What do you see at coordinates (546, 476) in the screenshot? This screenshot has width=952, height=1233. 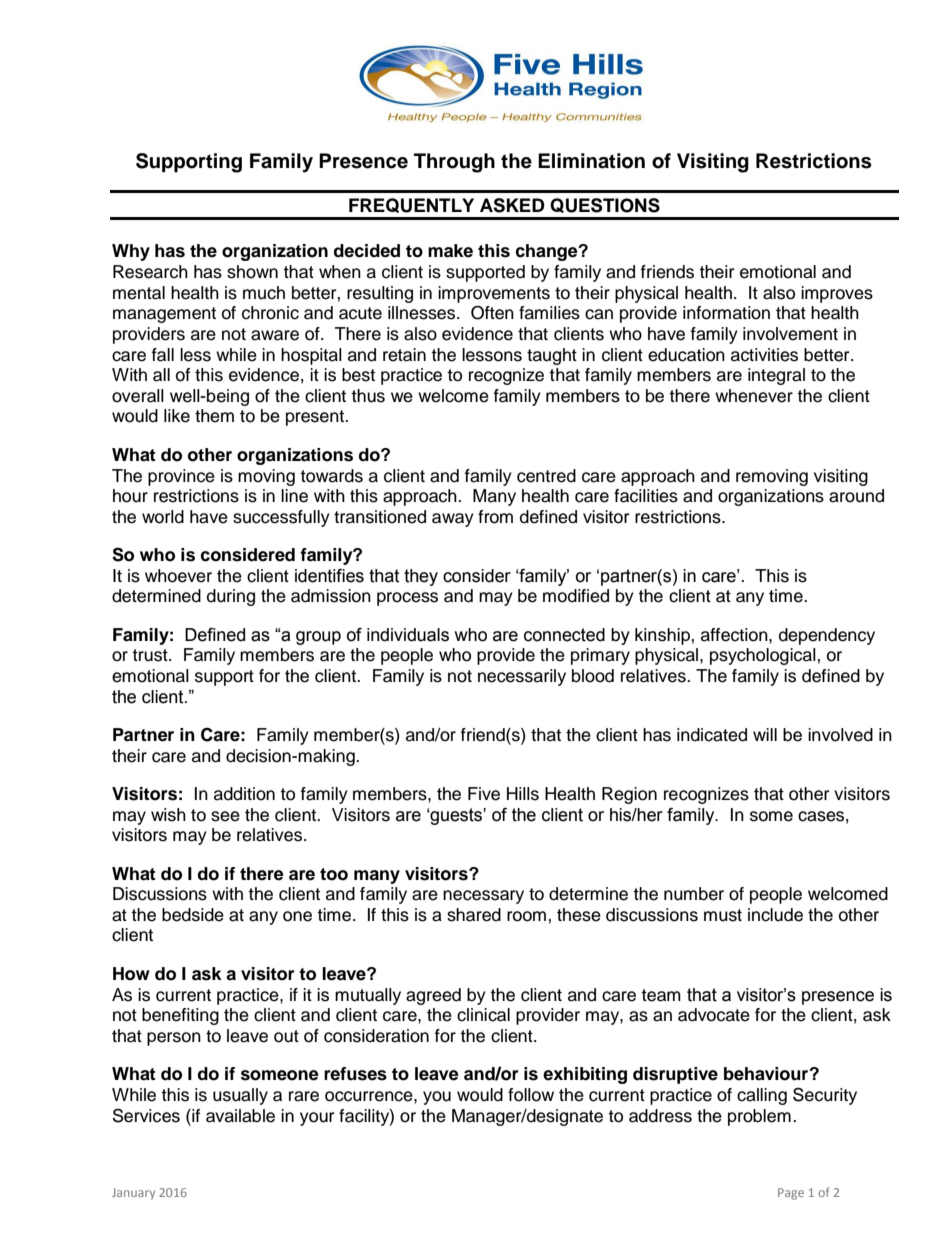 I see `centred` at bounding box center [546, 476].
